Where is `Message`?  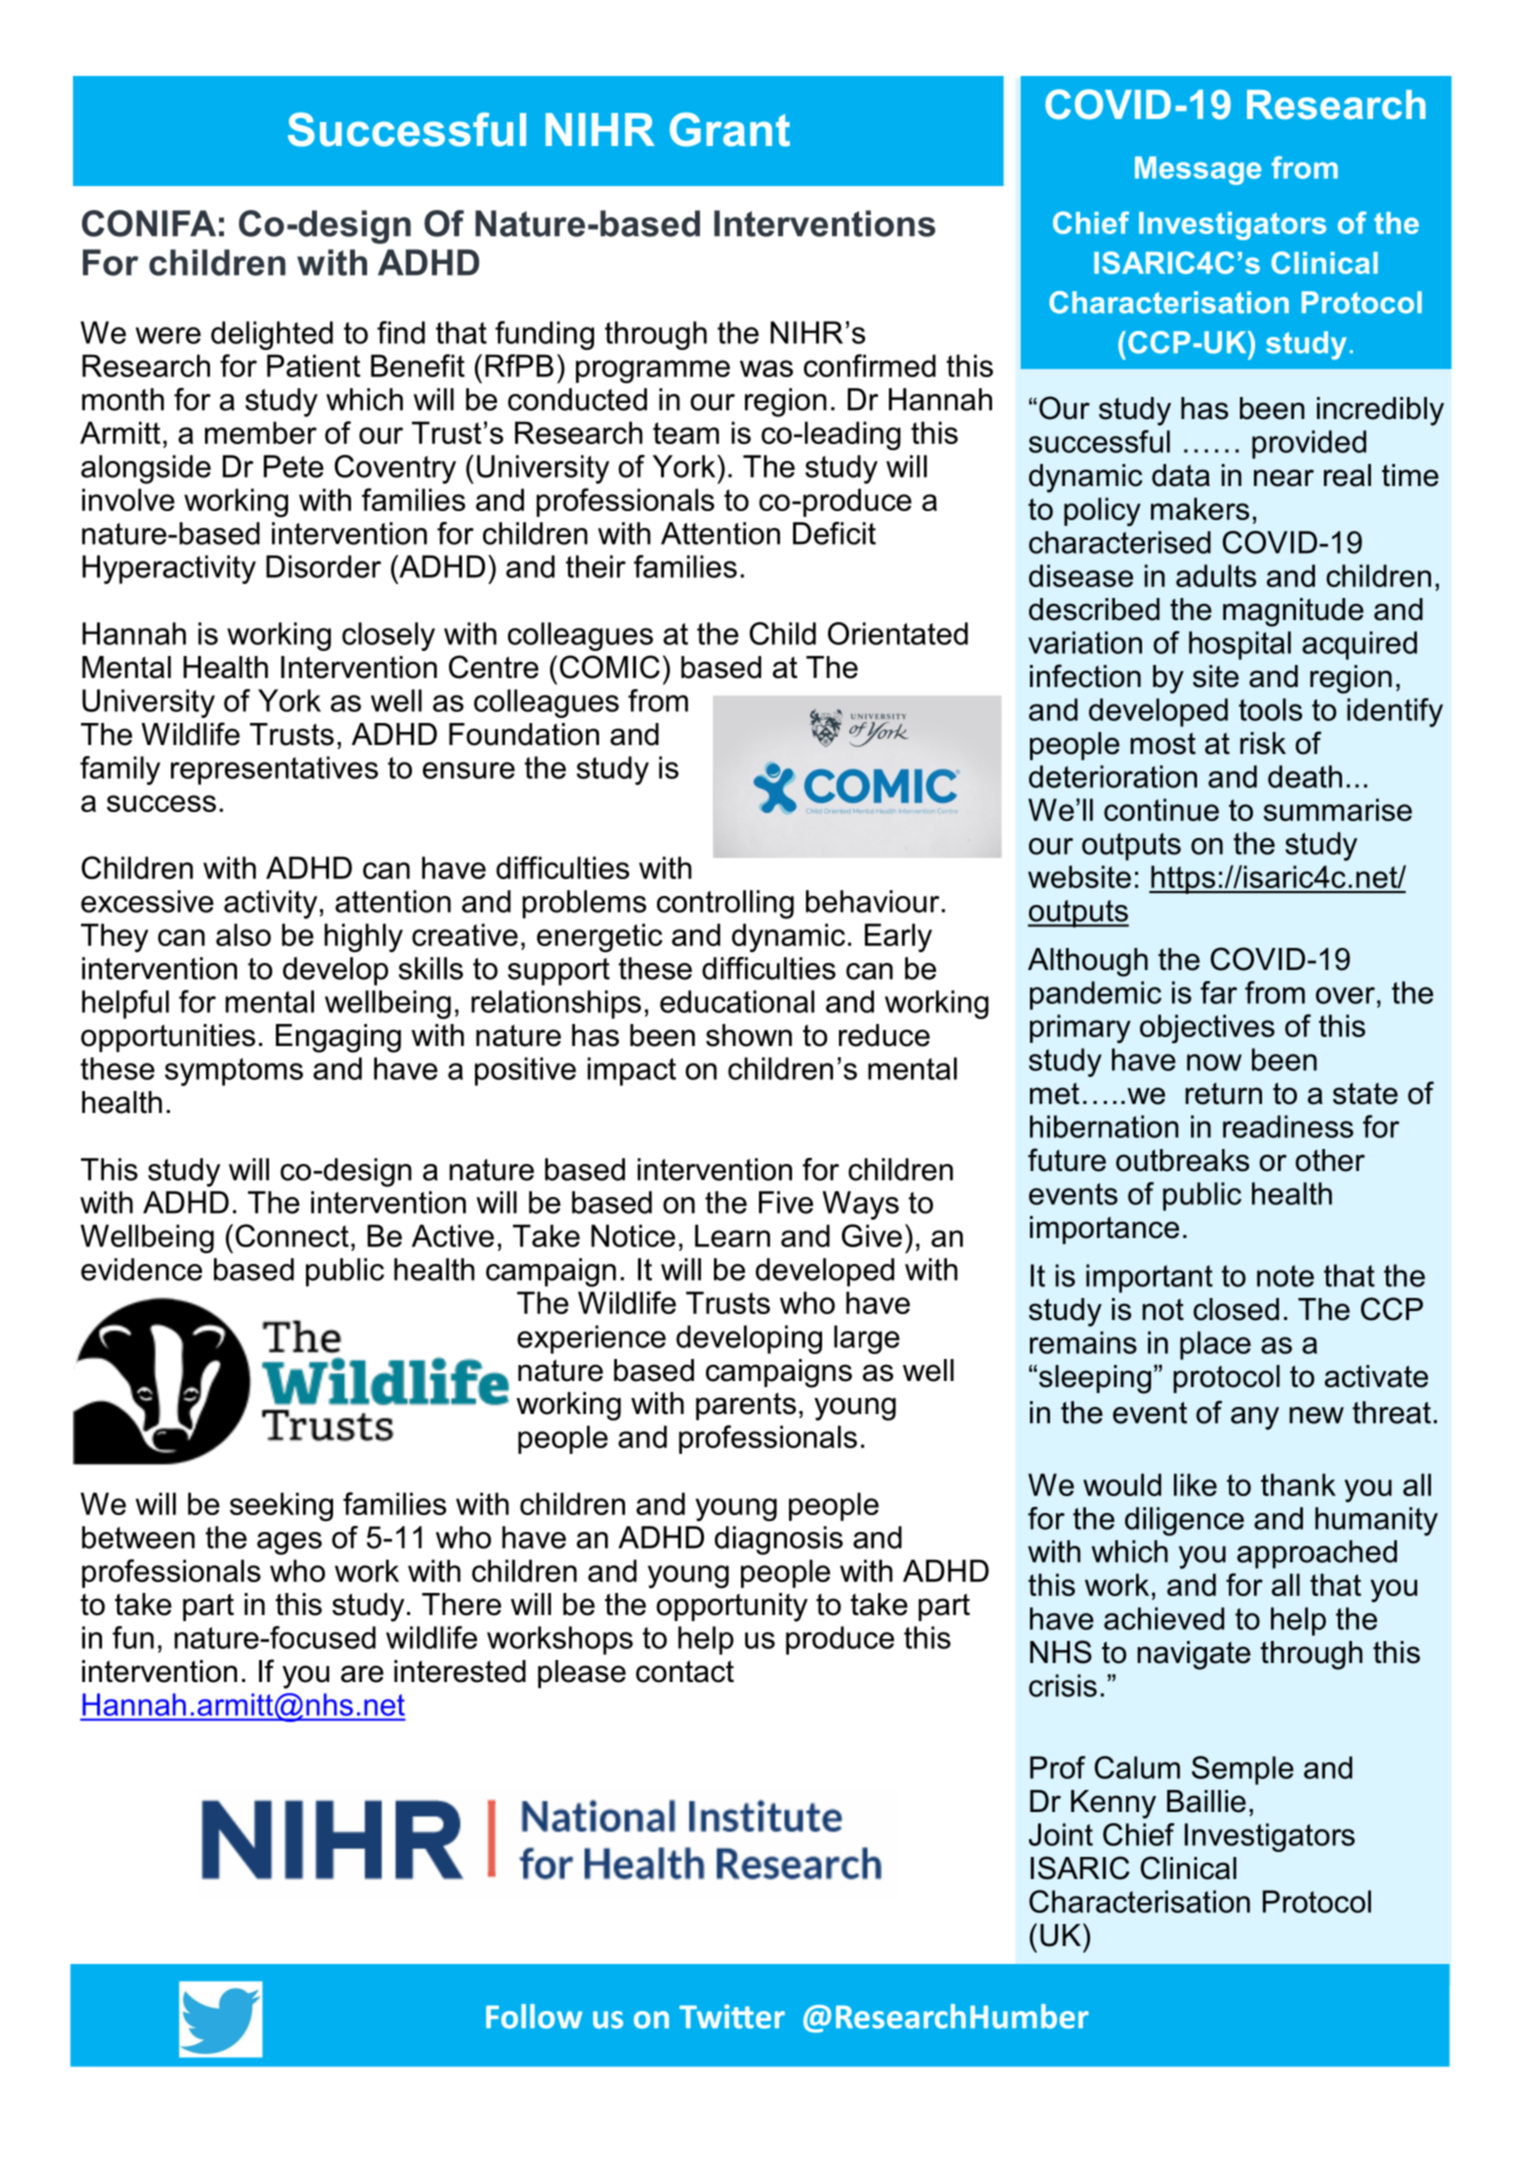
Message is located at coordinates (1198, 170).
